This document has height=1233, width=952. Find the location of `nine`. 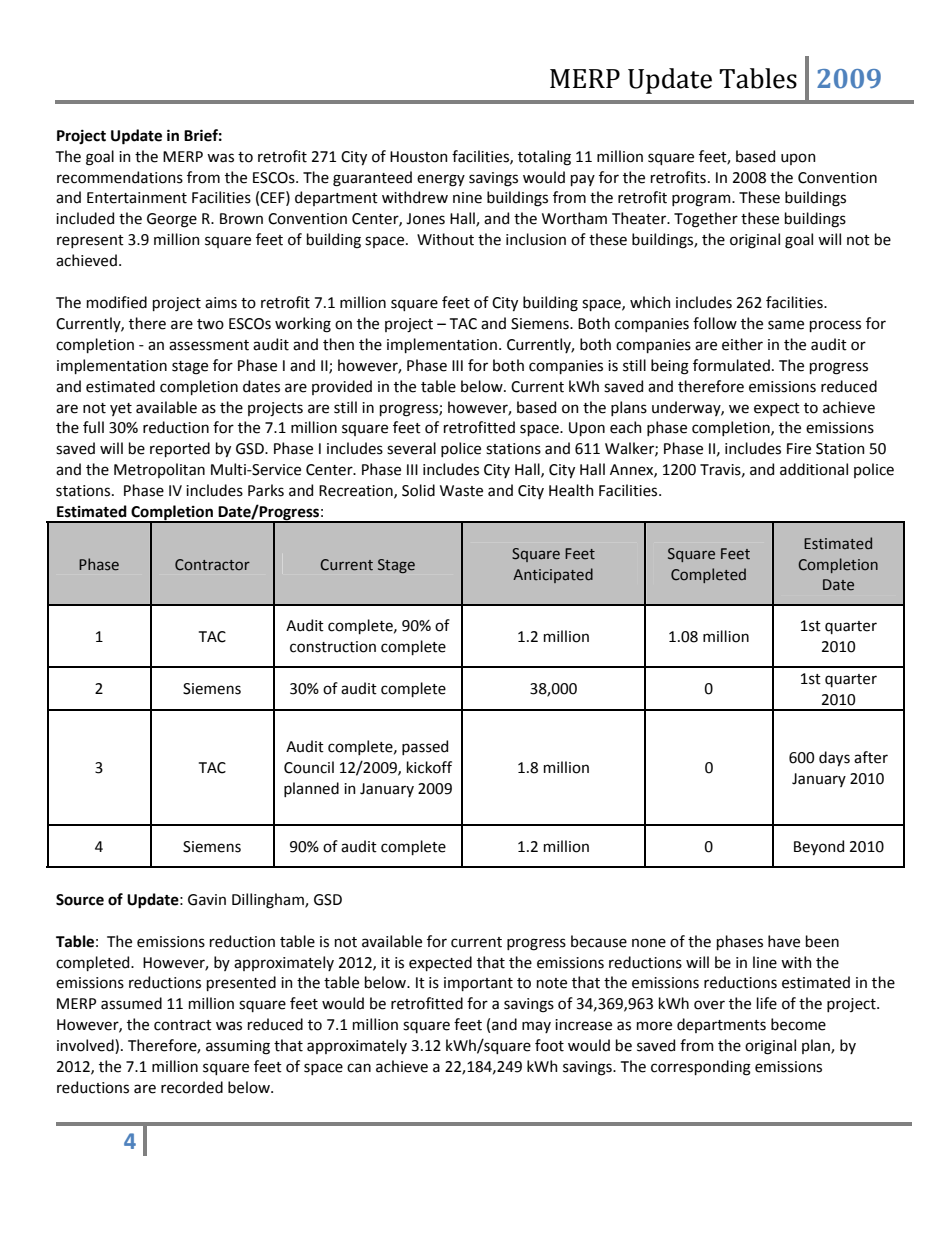

nine is located at coordinates (467, 198).
